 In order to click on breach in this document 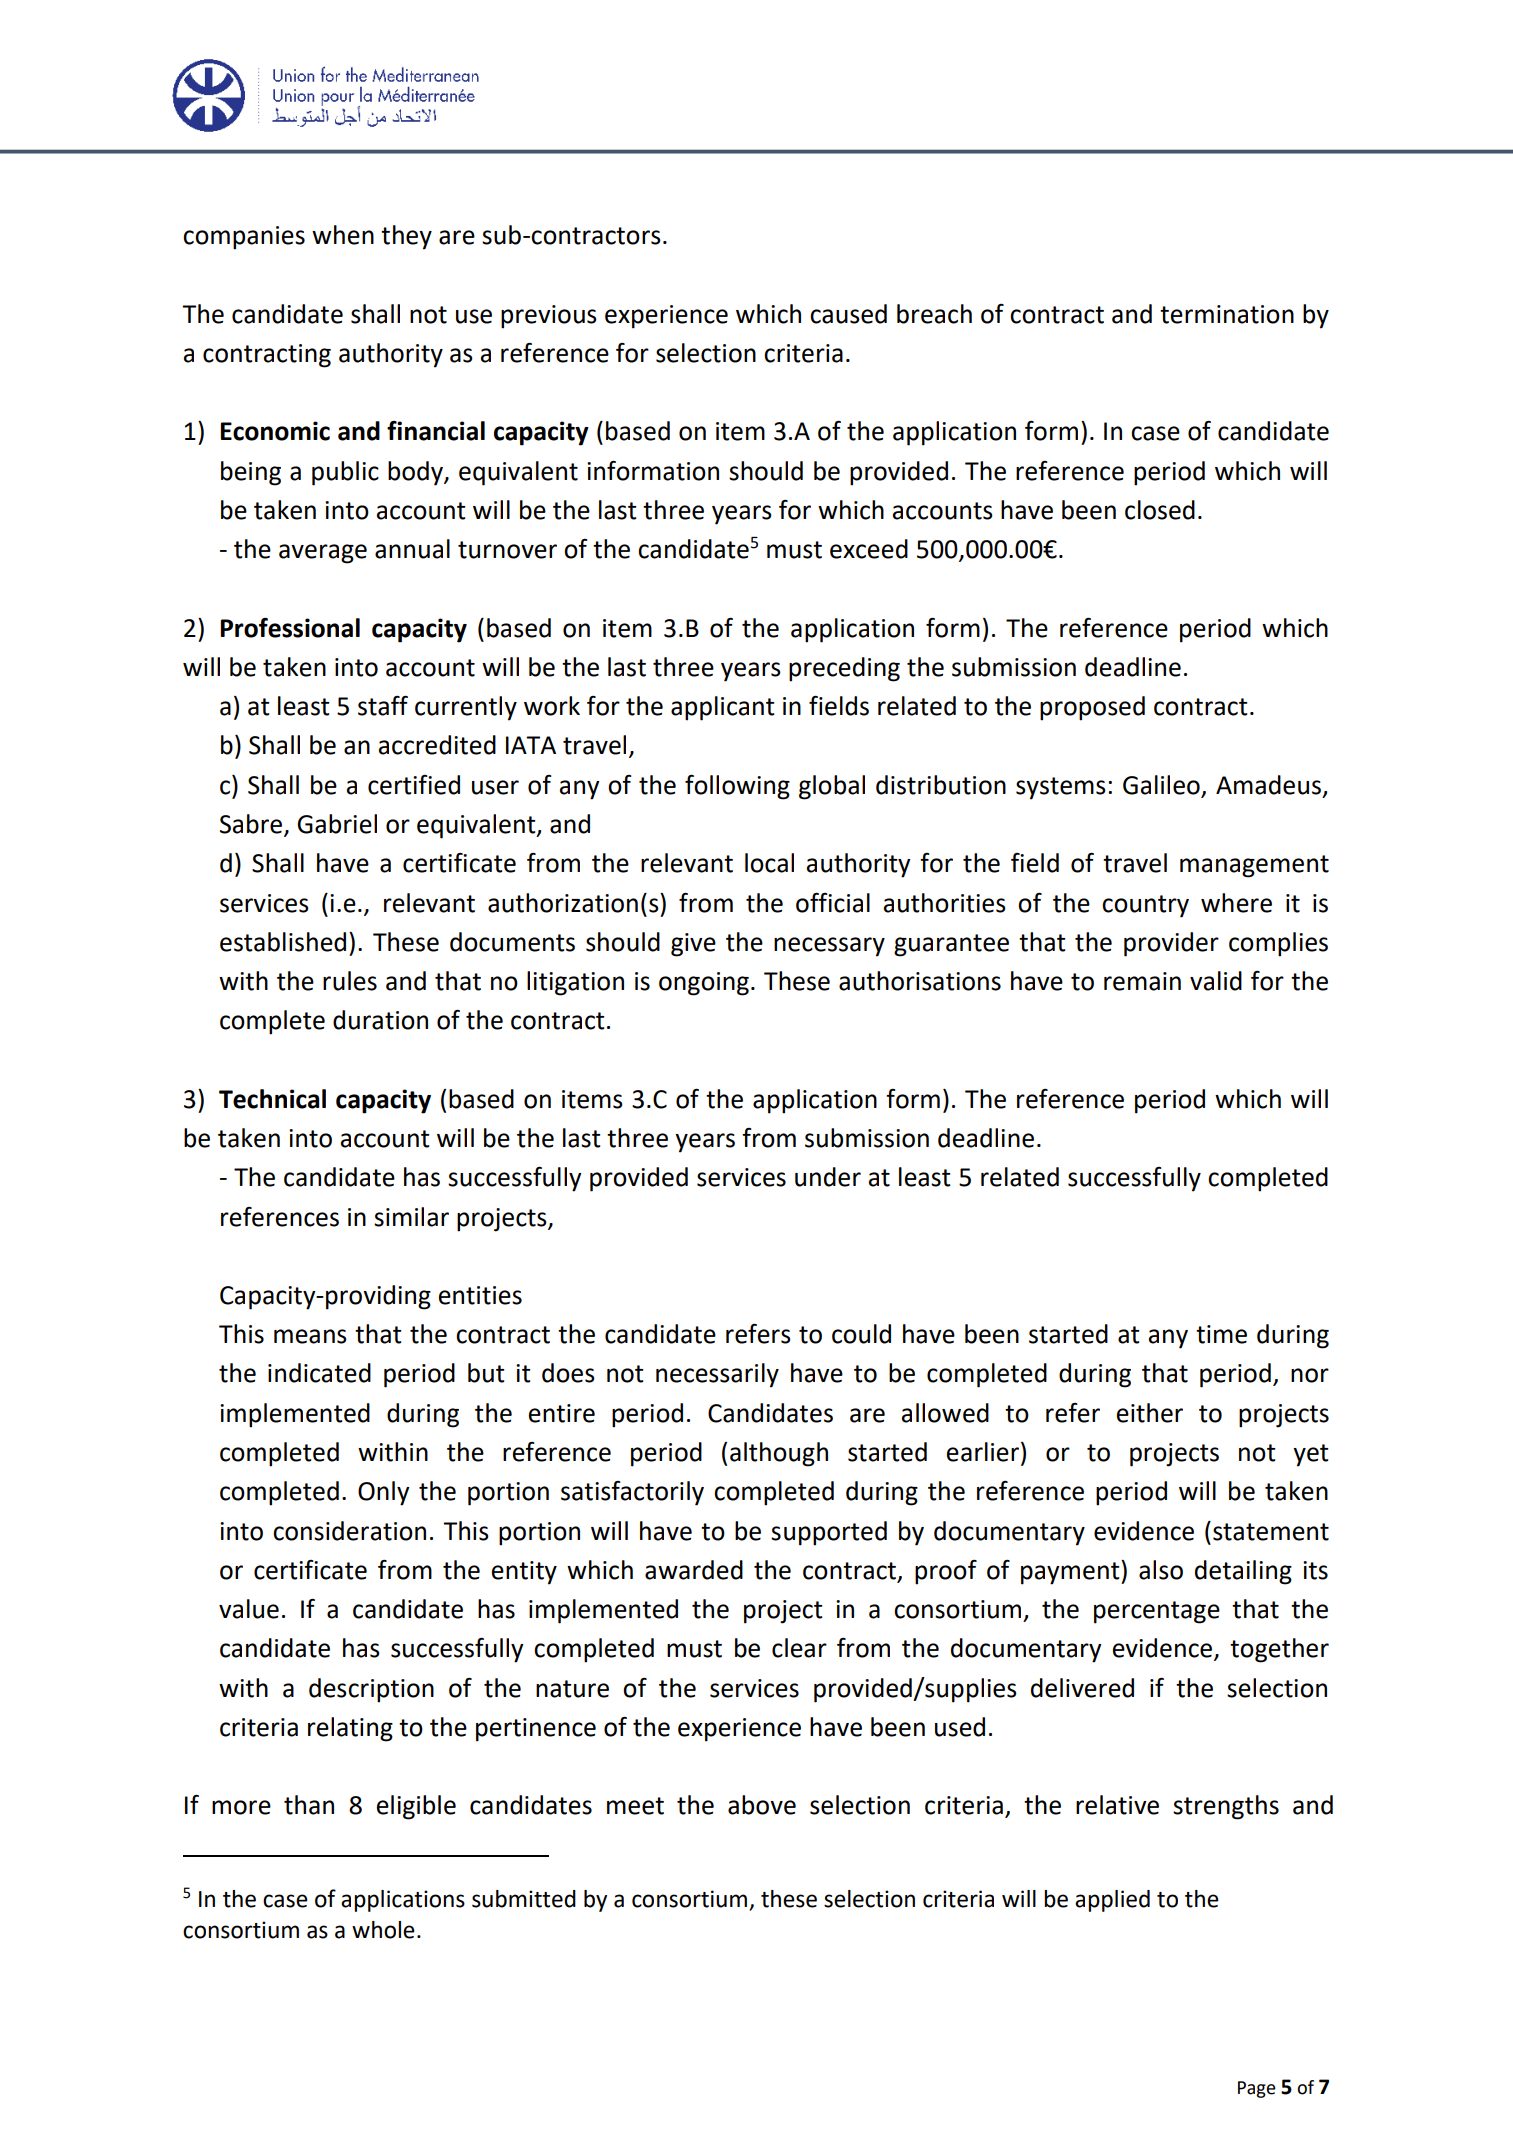, I will do `click(934, 314)`.
